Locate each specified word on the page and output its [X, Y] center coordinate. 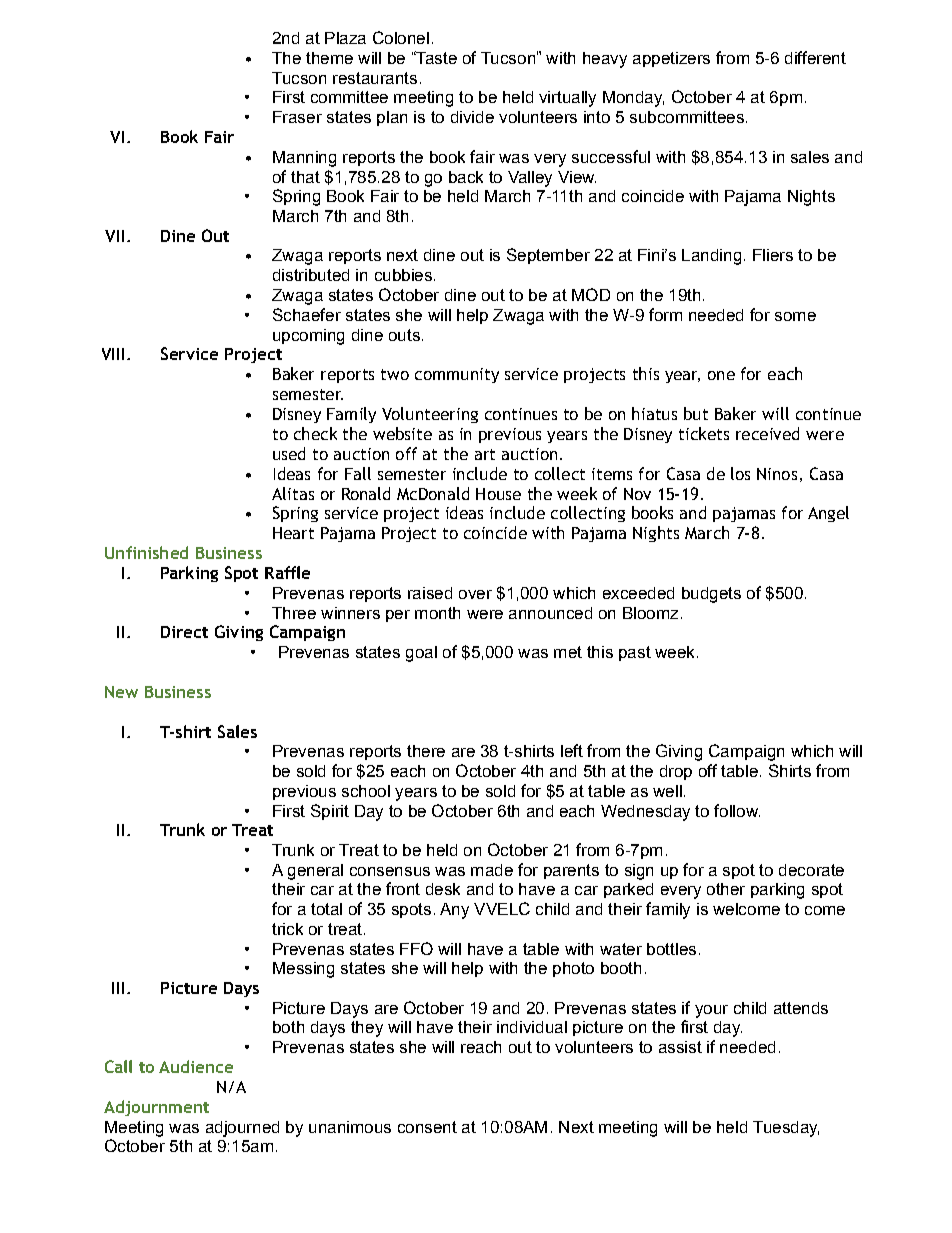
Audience [196, 1066]
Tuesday [786, 1129]
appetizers [671, 59]
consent [427, 1127]
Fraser [297, 117]
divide [472, 117]
